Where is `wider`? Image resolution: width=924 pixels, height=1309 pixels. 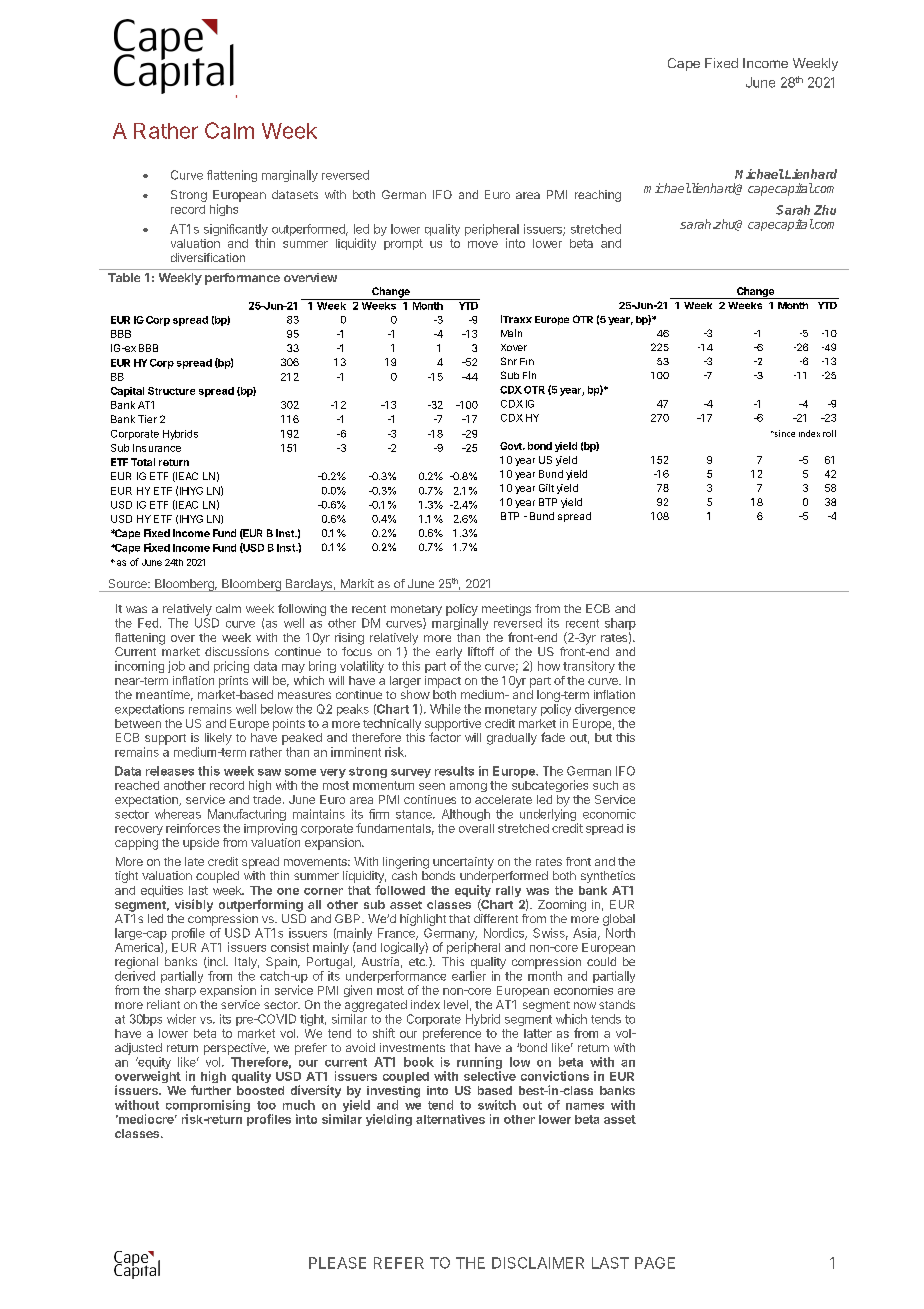
wider is located at coordinates (181, 1019).
